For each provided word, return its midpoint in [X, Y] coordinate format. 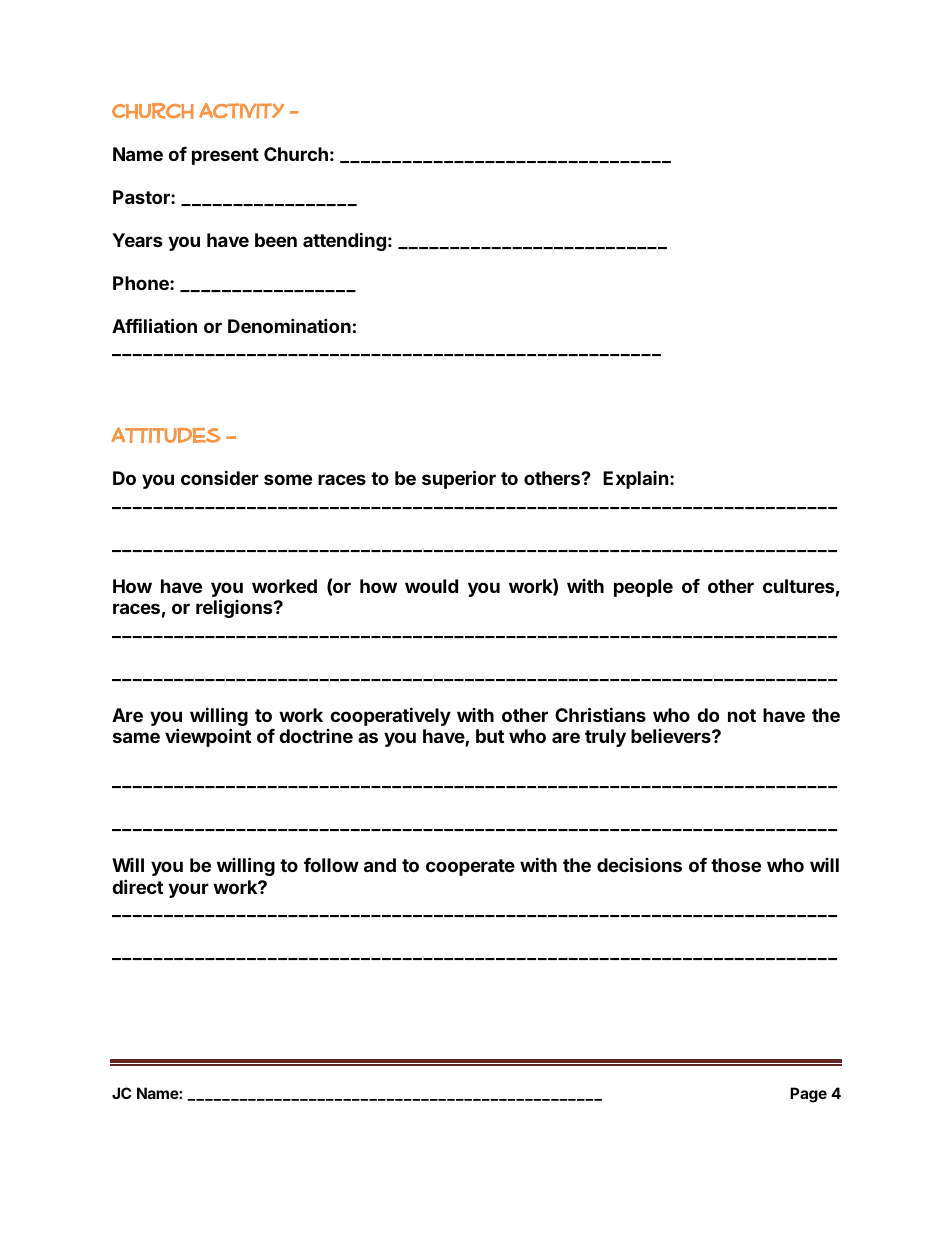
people [643, 588]
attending [344, 241]
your [188, 890]
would [431, 586]
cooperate [470, 867]
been [276, 240]
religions [235, 608]
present [225, 156]
